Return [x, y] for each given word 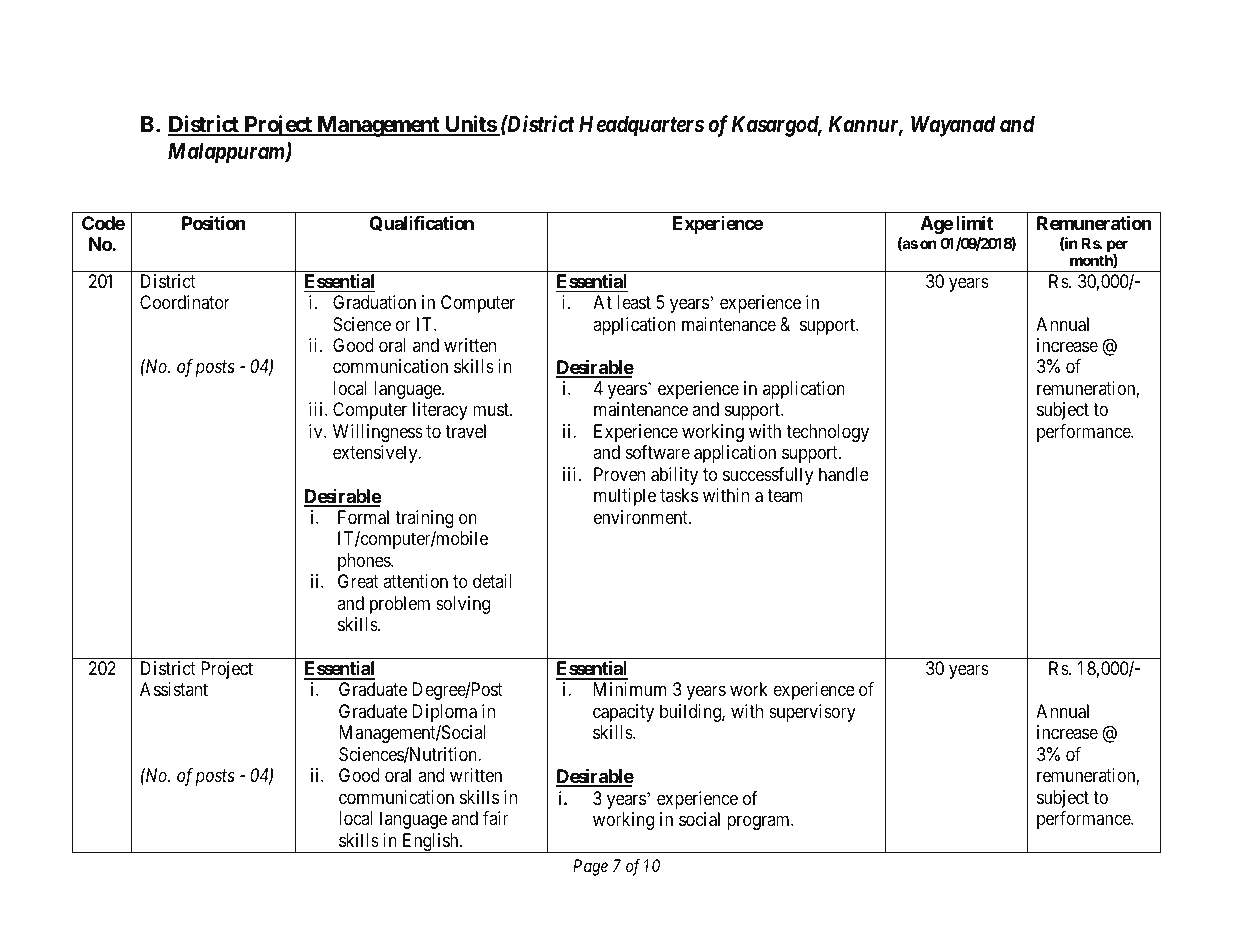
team [785, 496]
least [634, 302]
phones [365, 562]
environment [642, 517]
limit [974, 222]
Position [214, 222]
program [759, 823]
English [430, 843]
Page [590, 867]
